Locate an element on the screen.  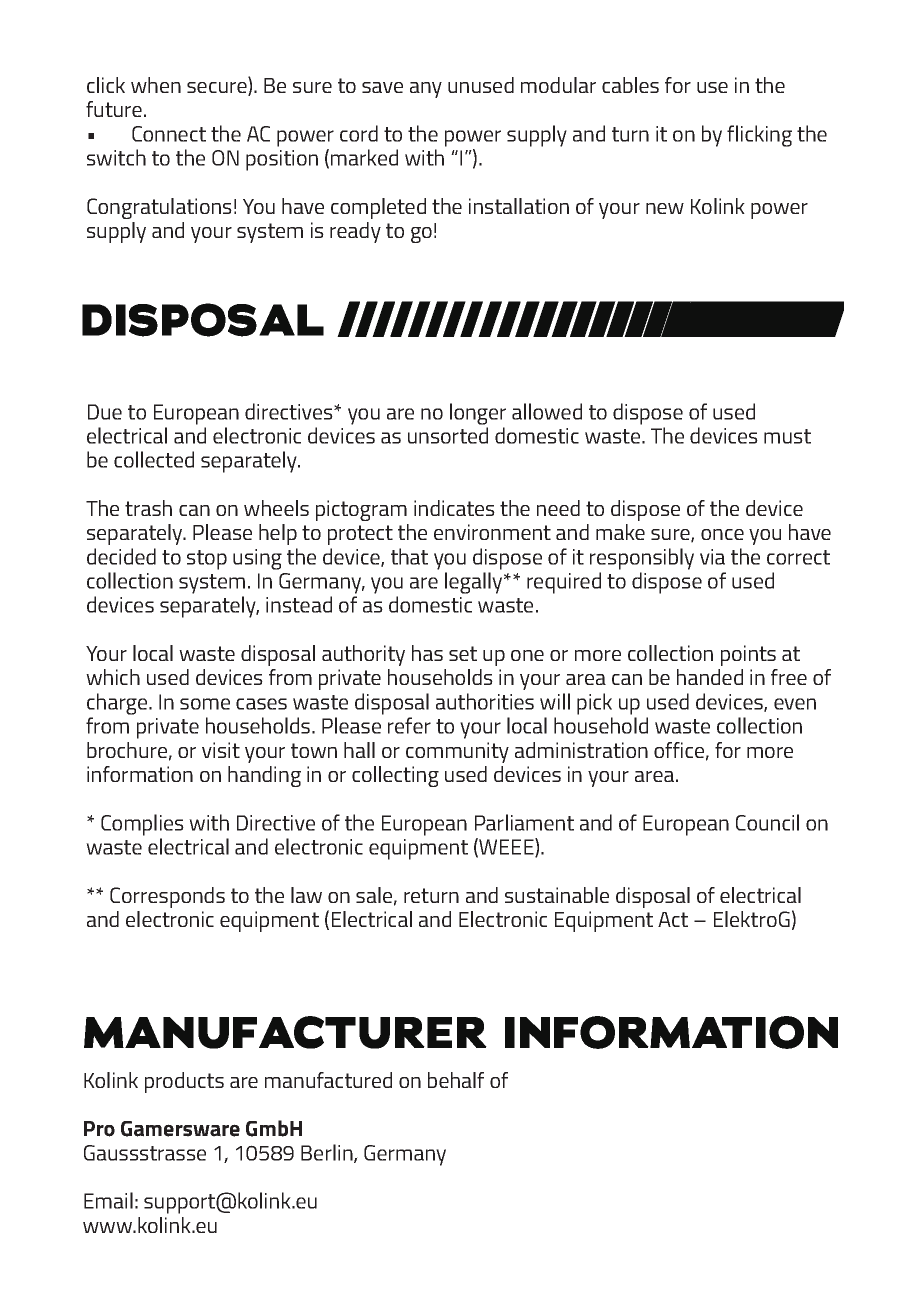
points is located at coordinates (748, 655).
